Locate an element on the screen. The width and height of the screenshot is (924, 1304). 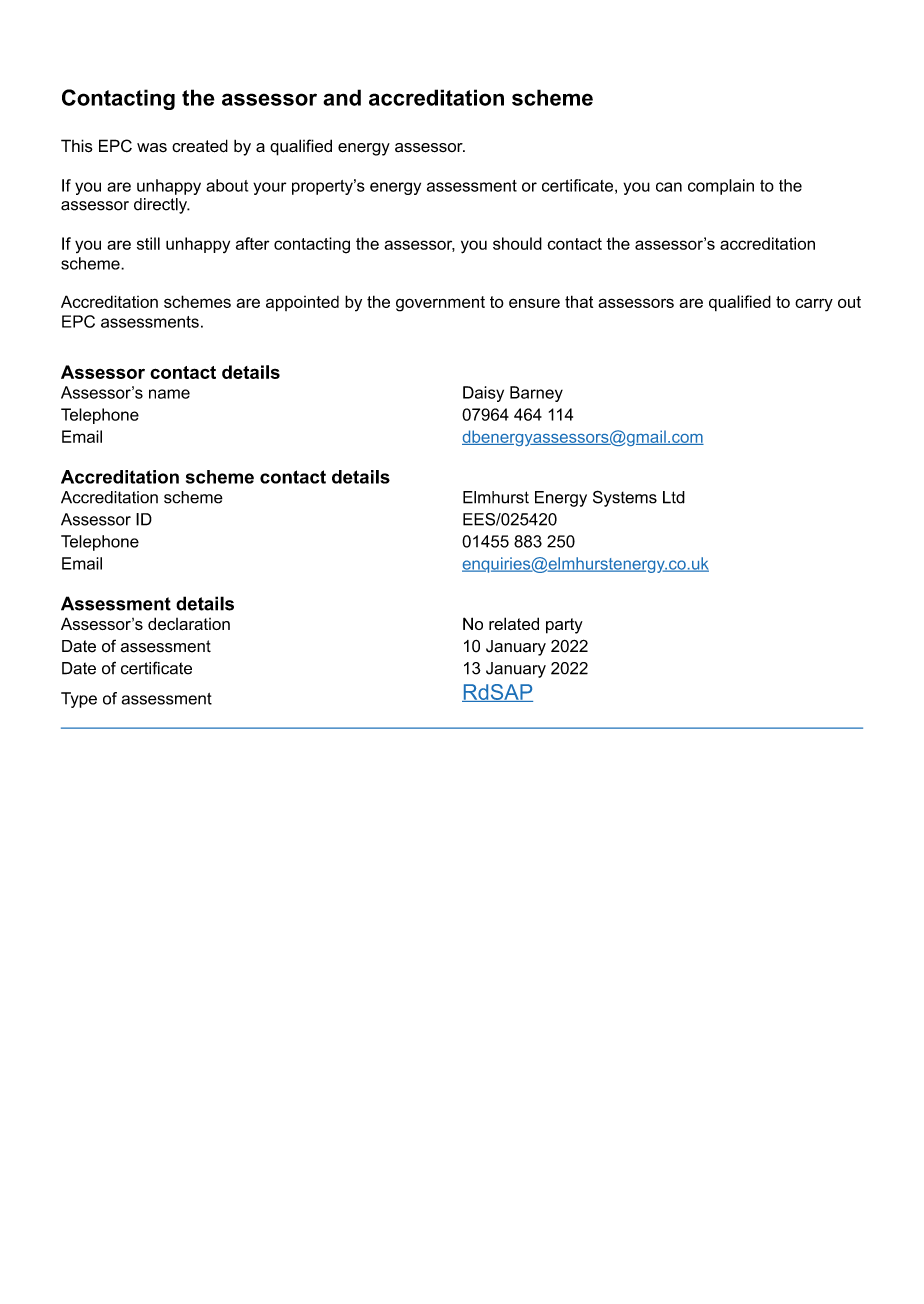
carry is located at coordinates (814, 305).
